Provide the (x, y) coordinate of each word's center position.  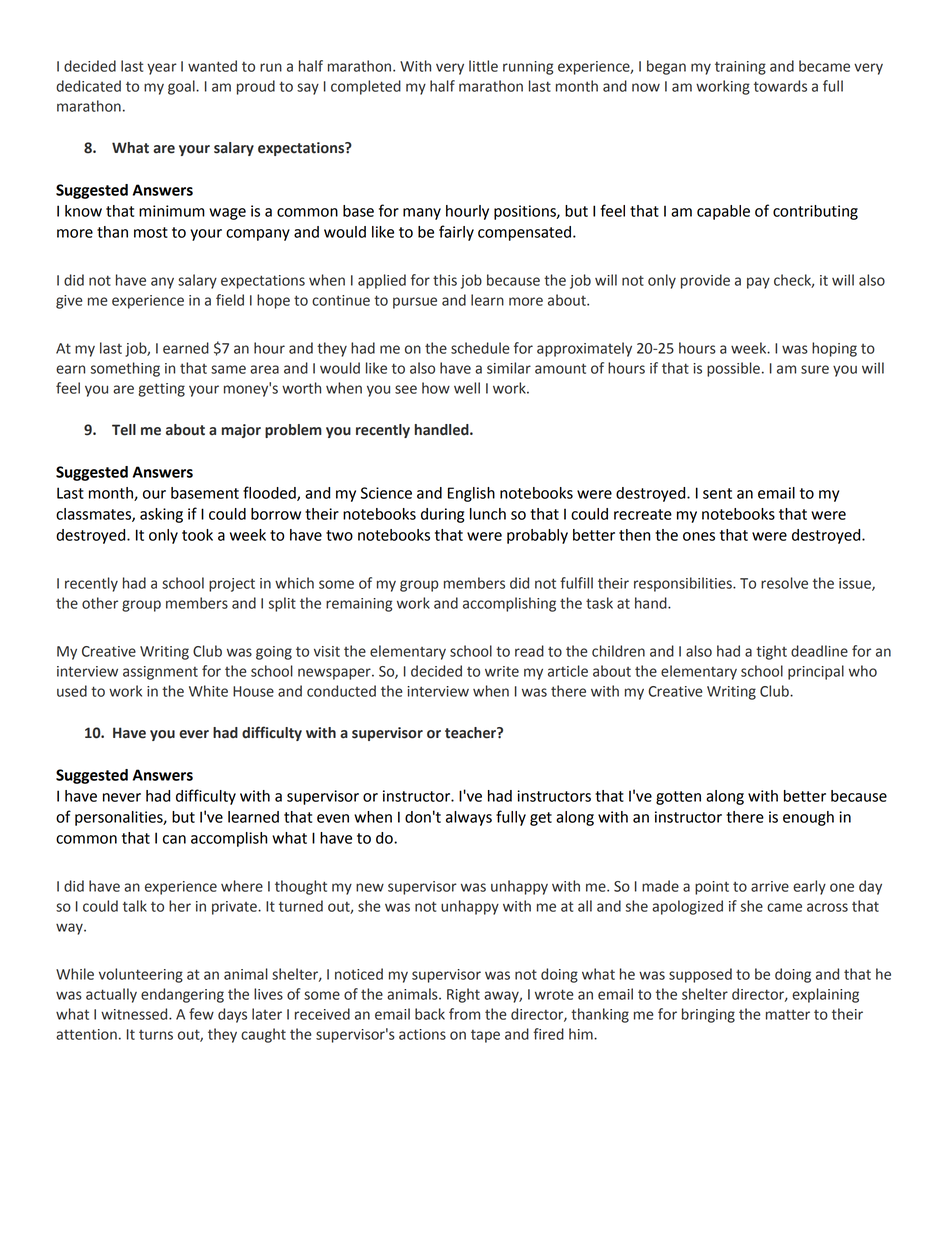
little (483, 66)
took (197, 535)
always (469, 818)
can (174, 839)
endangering (182, 995)
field (230, 300)
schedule (480, 348)
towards (780, 86)
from (464, 1014)
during (442, 515)
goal (182, 87)
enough (808, 818)
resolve (784, 583)
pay (758, 283)
